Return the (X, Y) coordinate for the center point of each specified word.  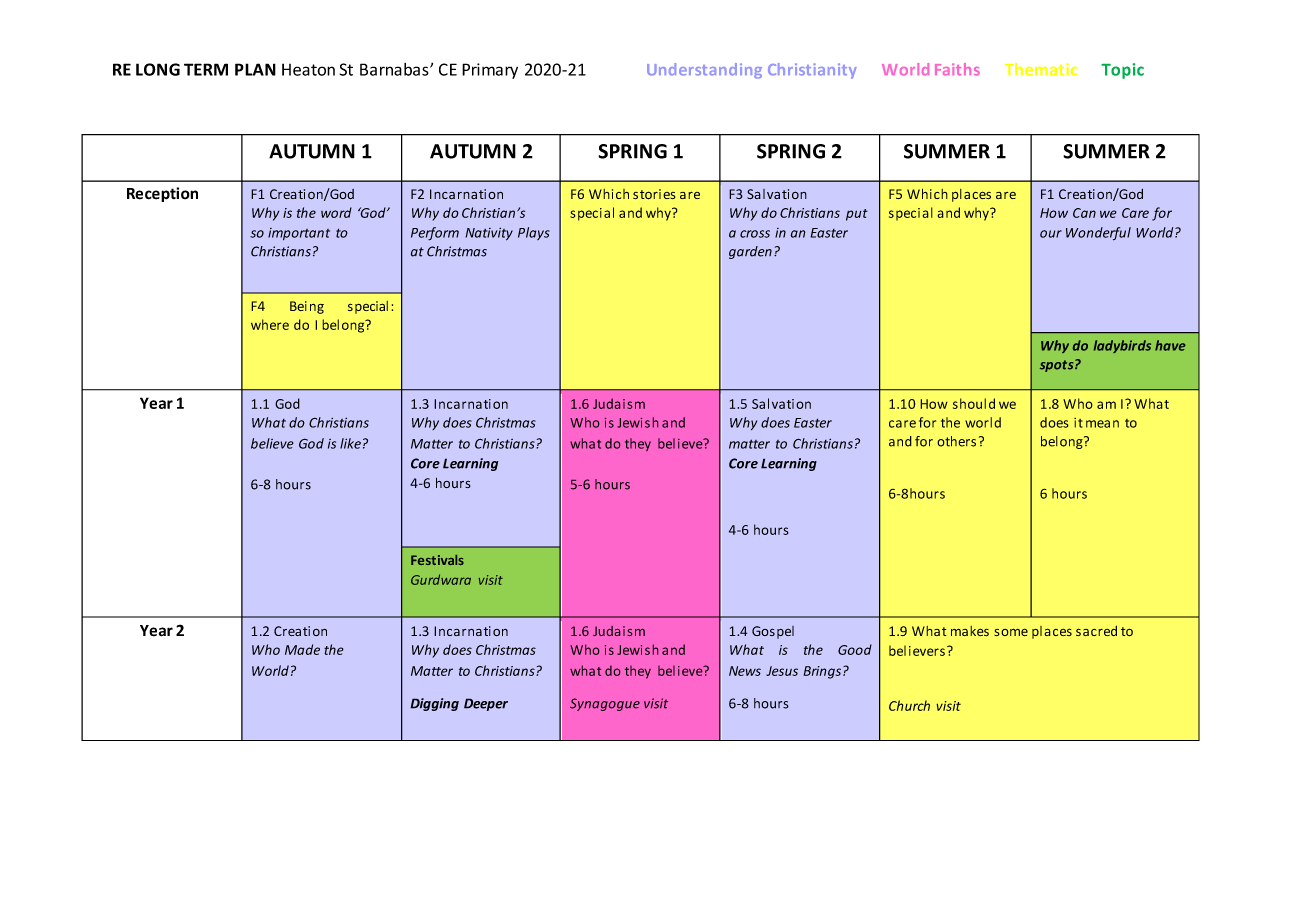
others (956, 441)
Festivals (437, 560)
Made (302, 649)
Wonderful (1098, 234)
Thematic (1041, 69)
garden (750, 252)
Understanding (704, 71)
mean (1102, 424)
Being (307, 307)
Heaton (308, 69)
